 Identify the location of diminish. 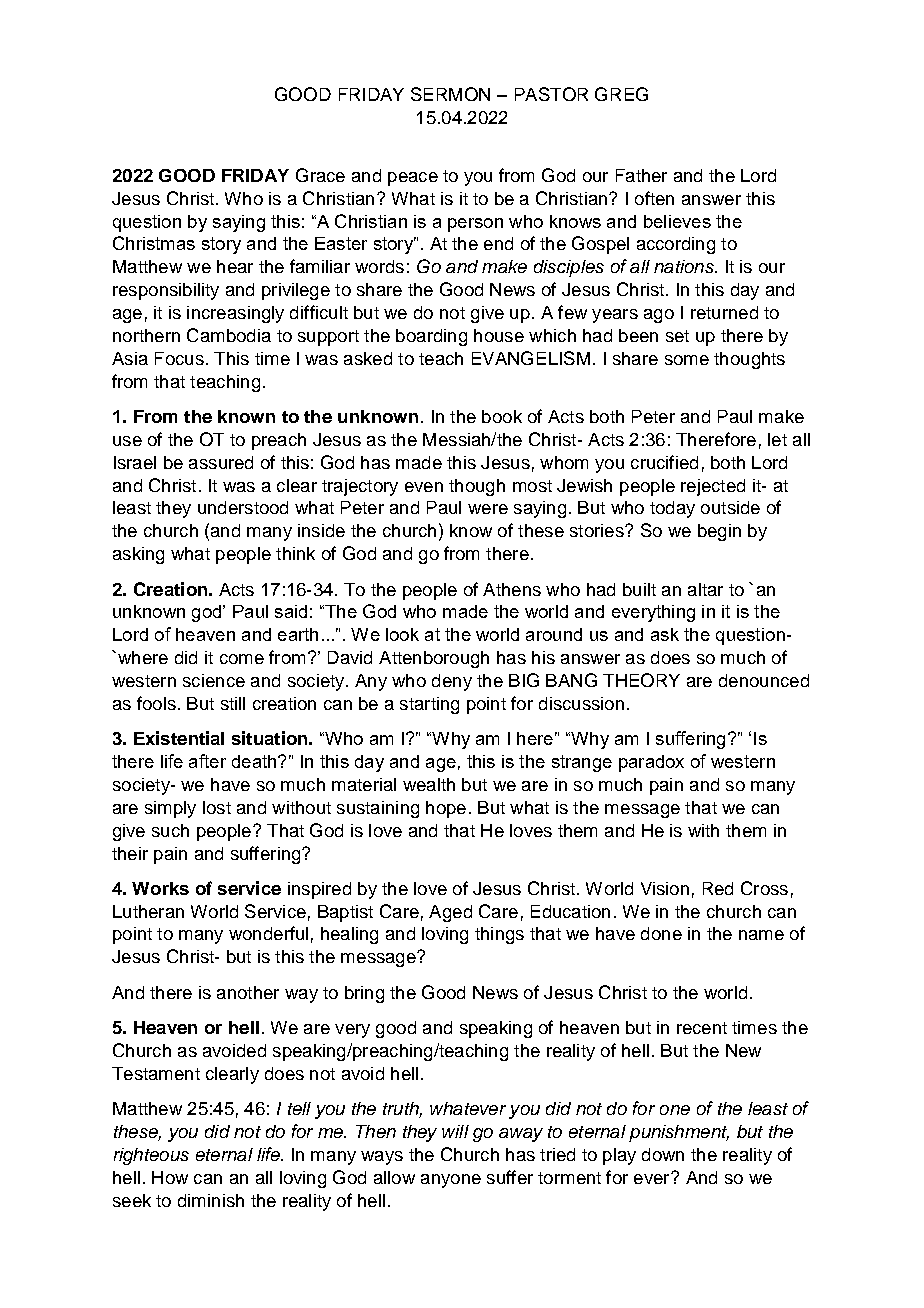
(211, 1200).
